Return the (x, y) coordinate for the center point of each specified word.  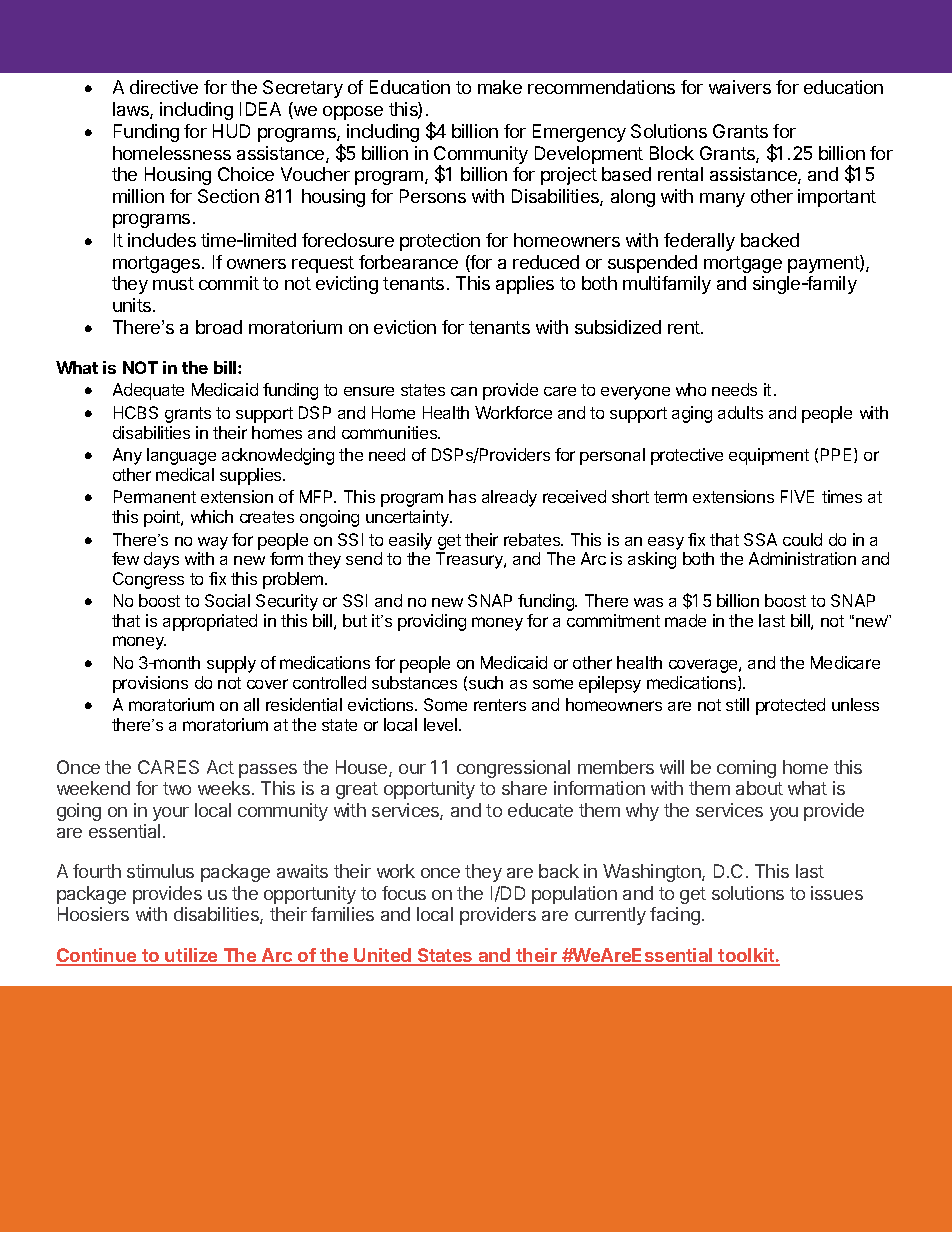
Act (220, 767)
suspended (652, 264)
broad (219, 327)
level (442, 724)
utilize (192, 956)
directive (164, 87)
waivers (740, 87)
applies (525, 285)
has (462, 496)
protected (790, 706)
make (500, 87)
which (212, 516)
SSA (760, 539)
